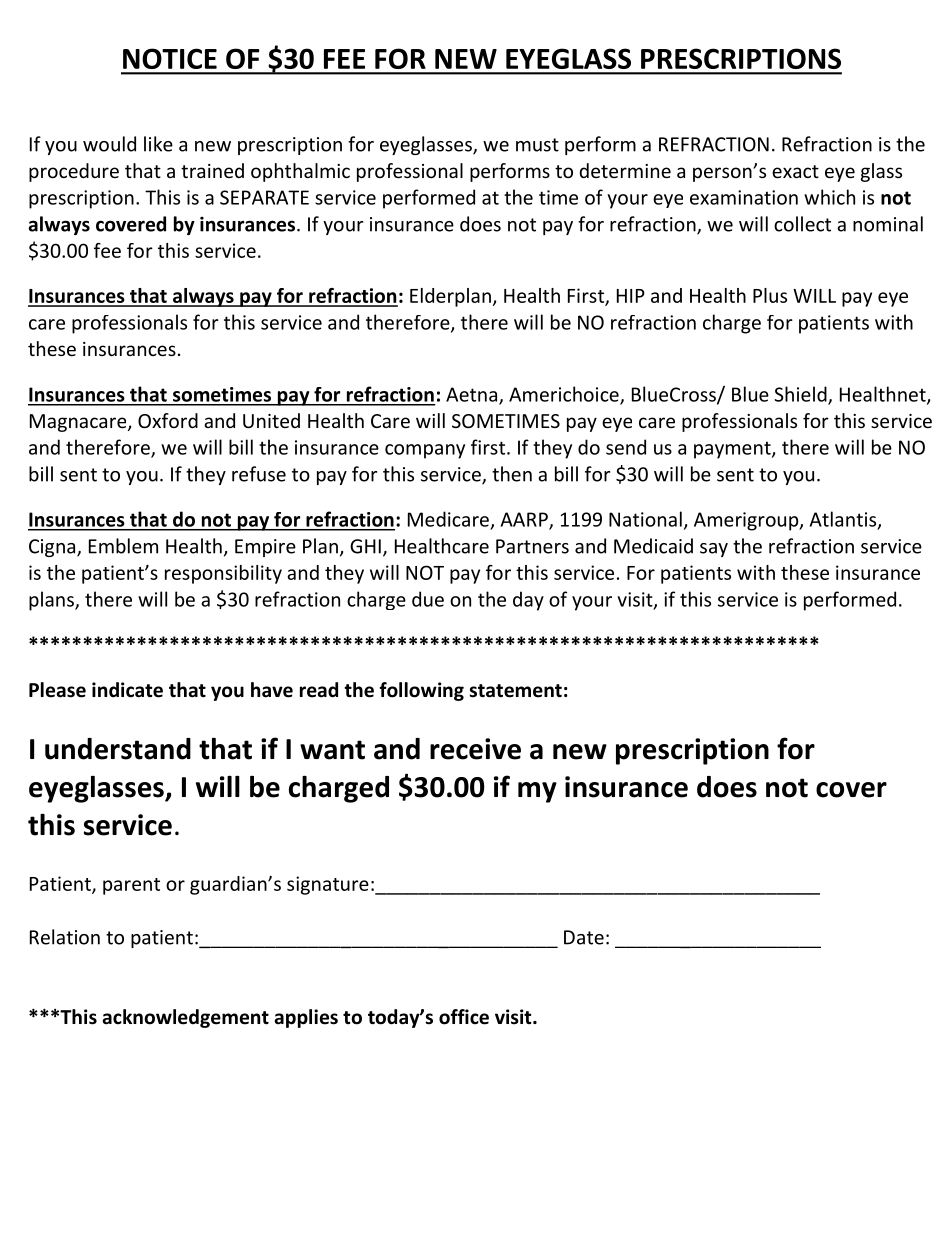 This image has width=952, height=1233. Describe the element at coordinates (537, 145) in the image. I see `must` at that location.
